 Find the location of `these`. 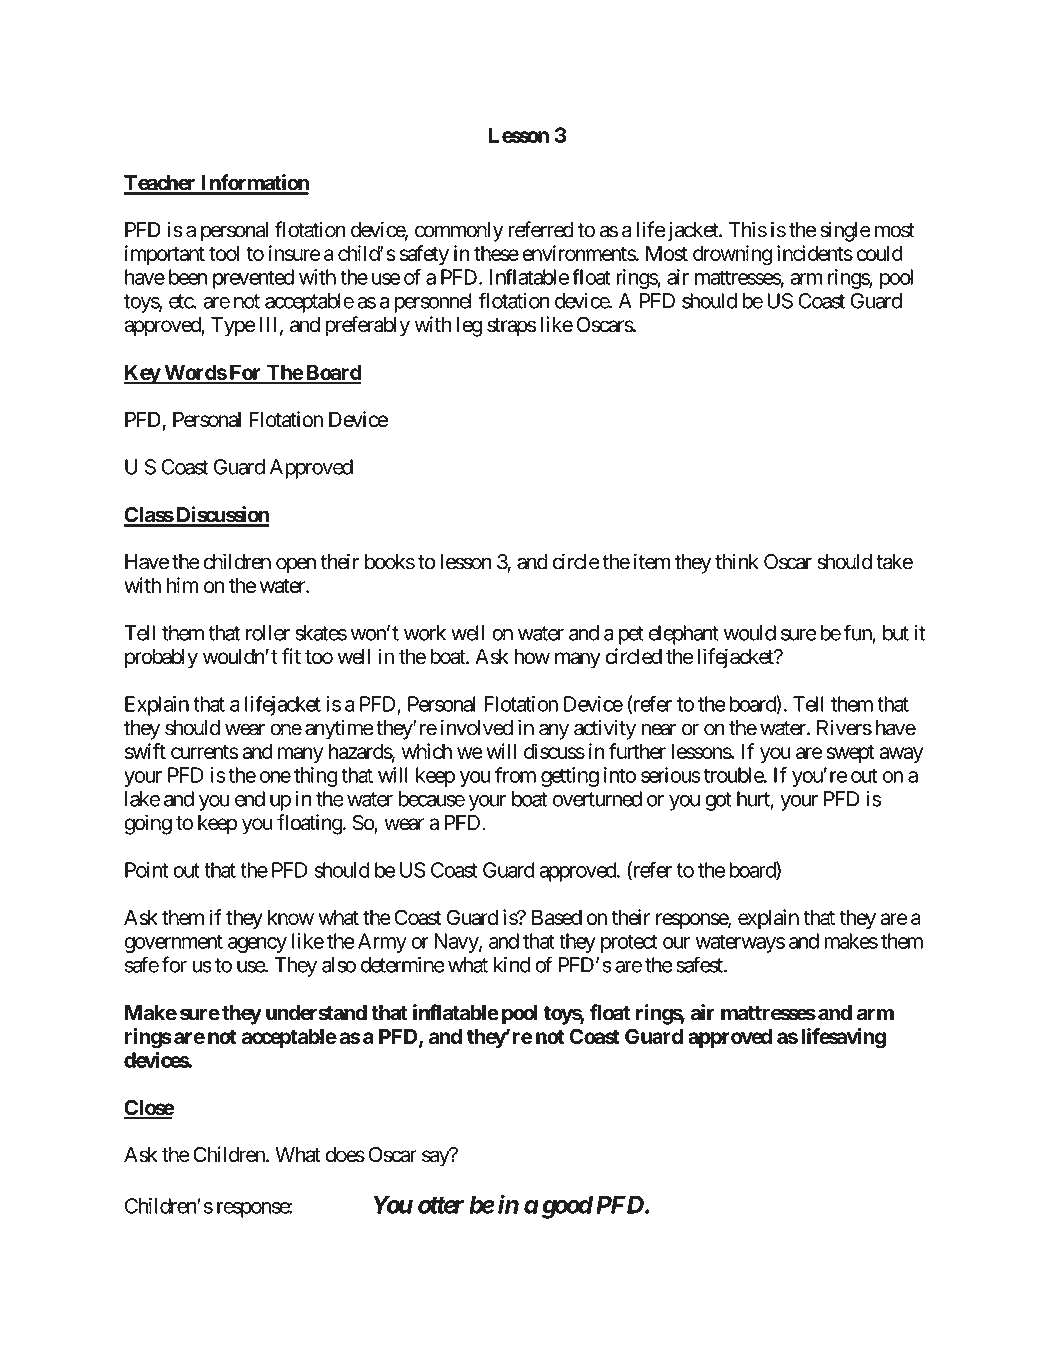

these is located at coordinates (496, 253).
